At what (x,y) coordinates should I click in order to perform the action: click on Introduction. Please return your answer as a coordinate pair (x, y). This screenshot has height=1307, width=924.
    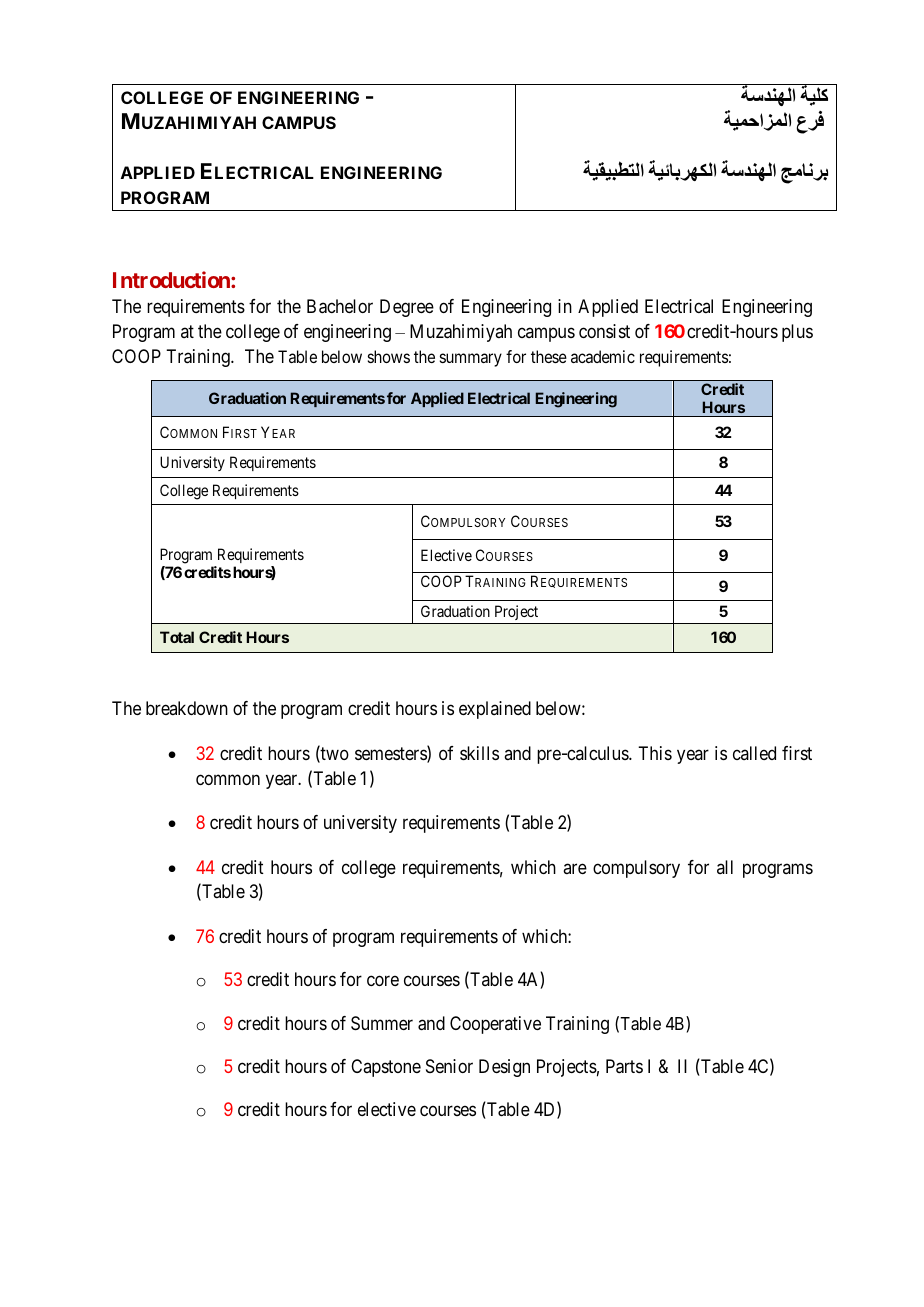
    Looking at the image, I should click on (172, 279).
